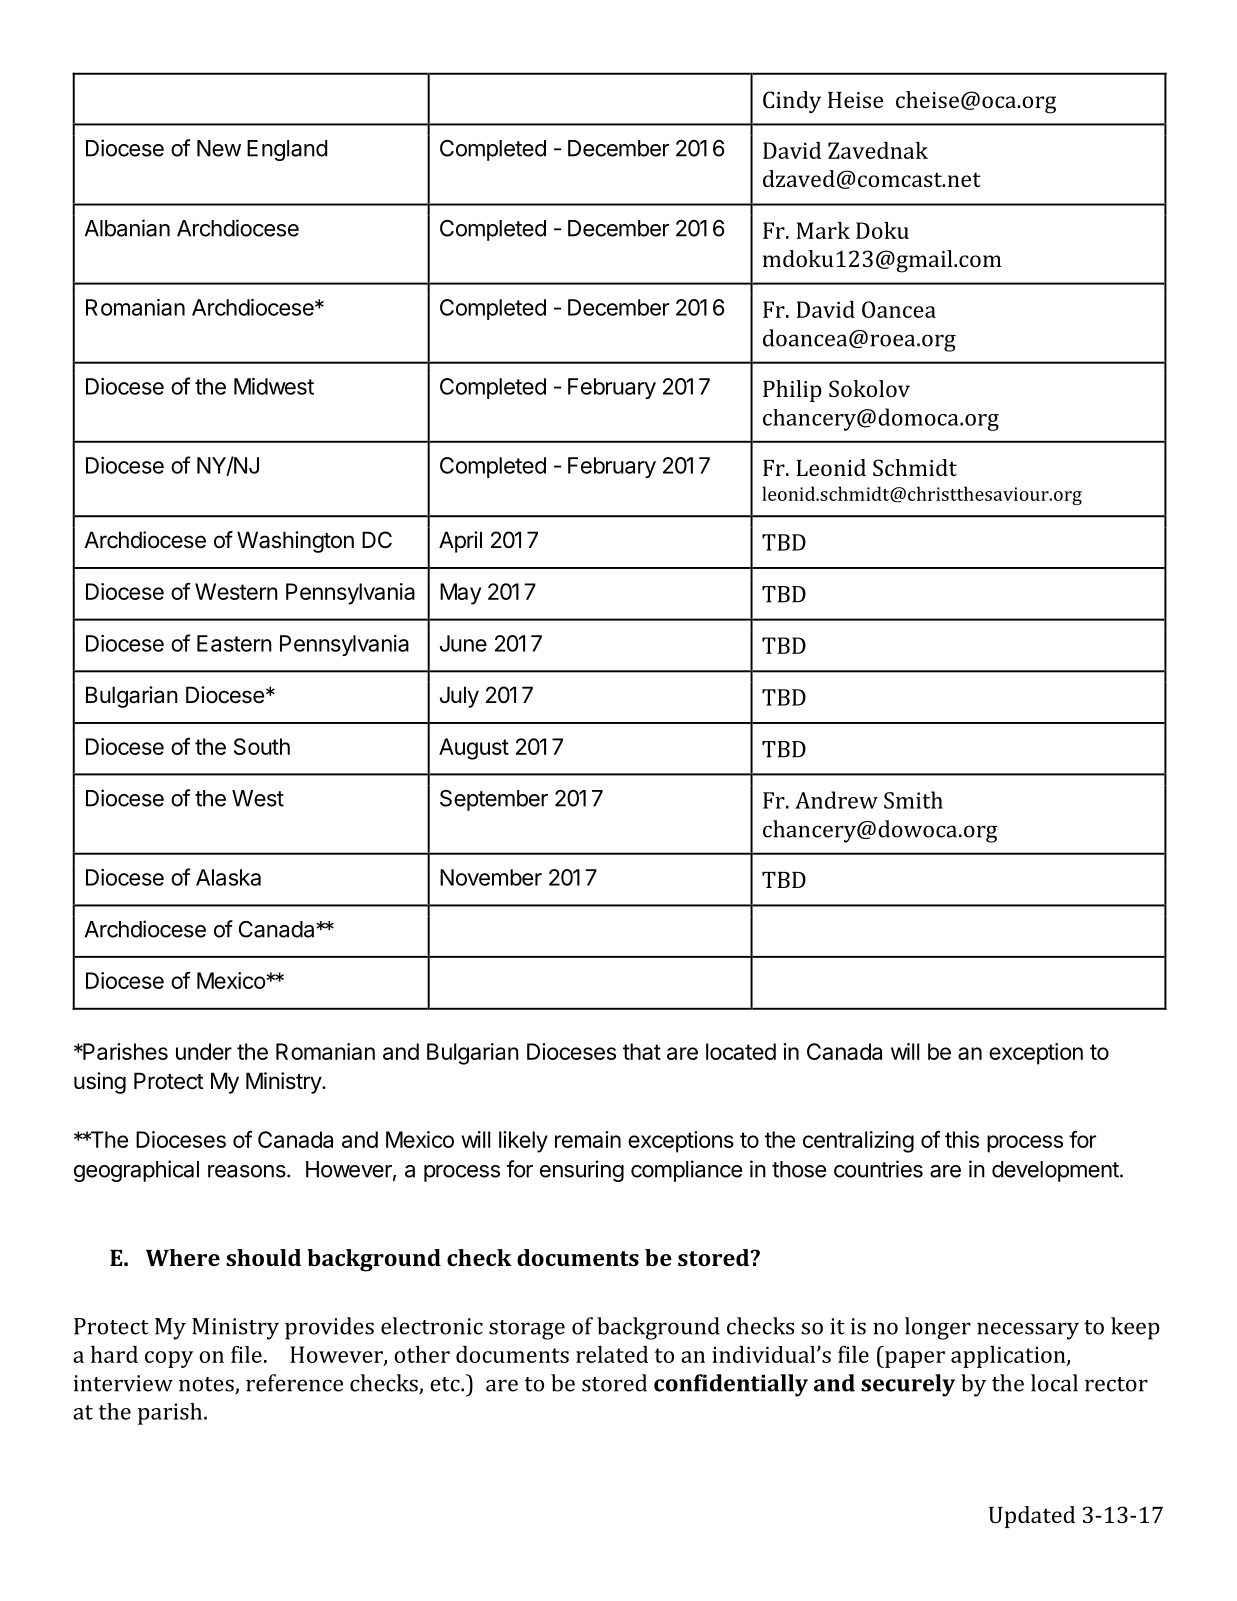  What do you see at coordinates (962, 1139) in the document?
I see `this` at bounding box center [962, 1139].
